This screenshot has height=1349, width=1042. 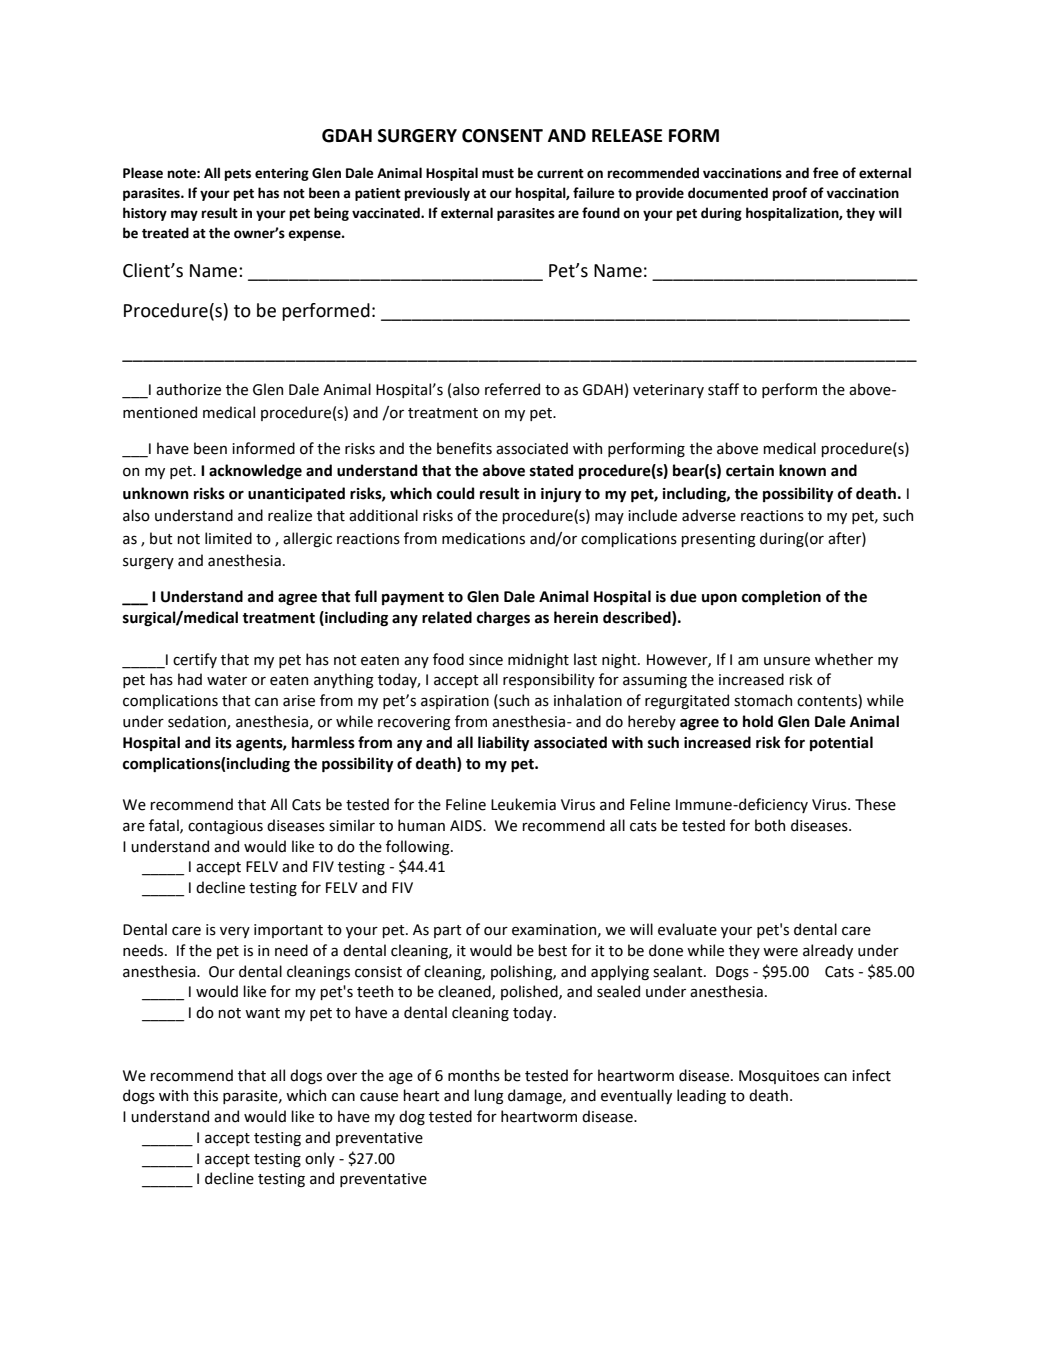 I want to click on must, so click(x=498, y=174).
